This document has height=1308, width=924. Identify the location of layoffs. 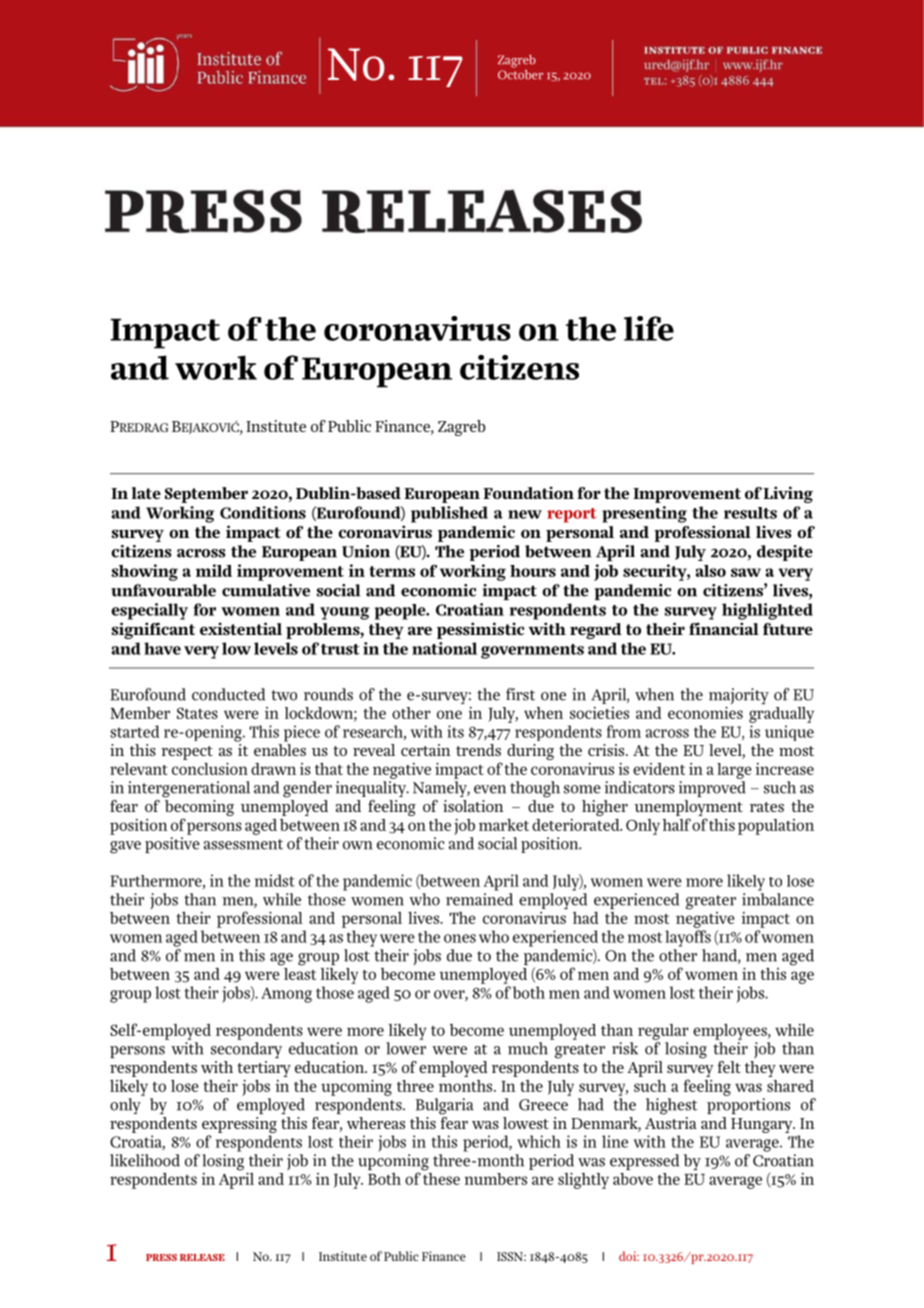
(688, 938).
